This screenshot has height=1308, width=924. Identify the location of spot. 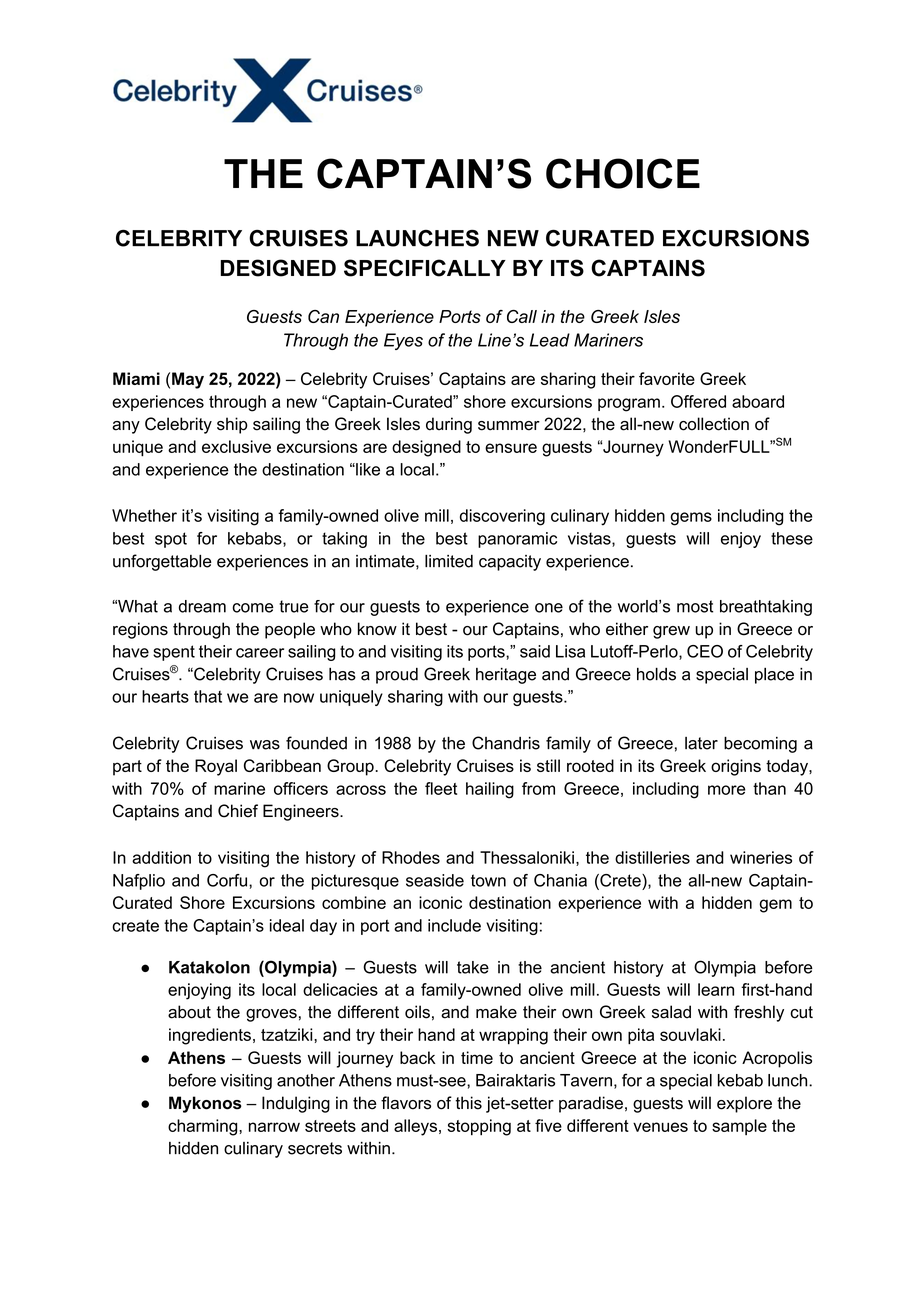
(171, 540).
